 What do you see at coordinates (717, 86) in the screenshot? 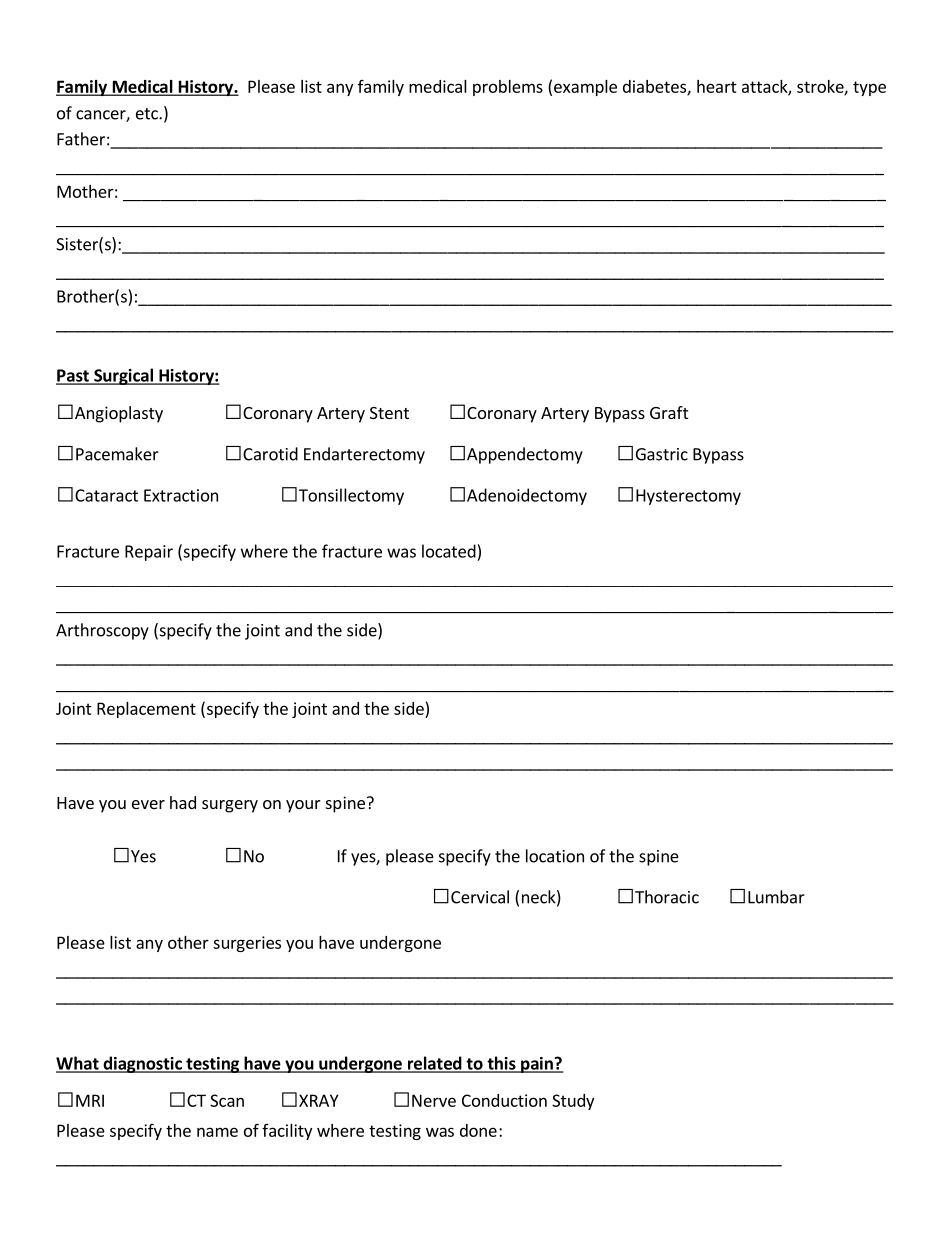
I see `heart` at bounding box center [717, 86].
